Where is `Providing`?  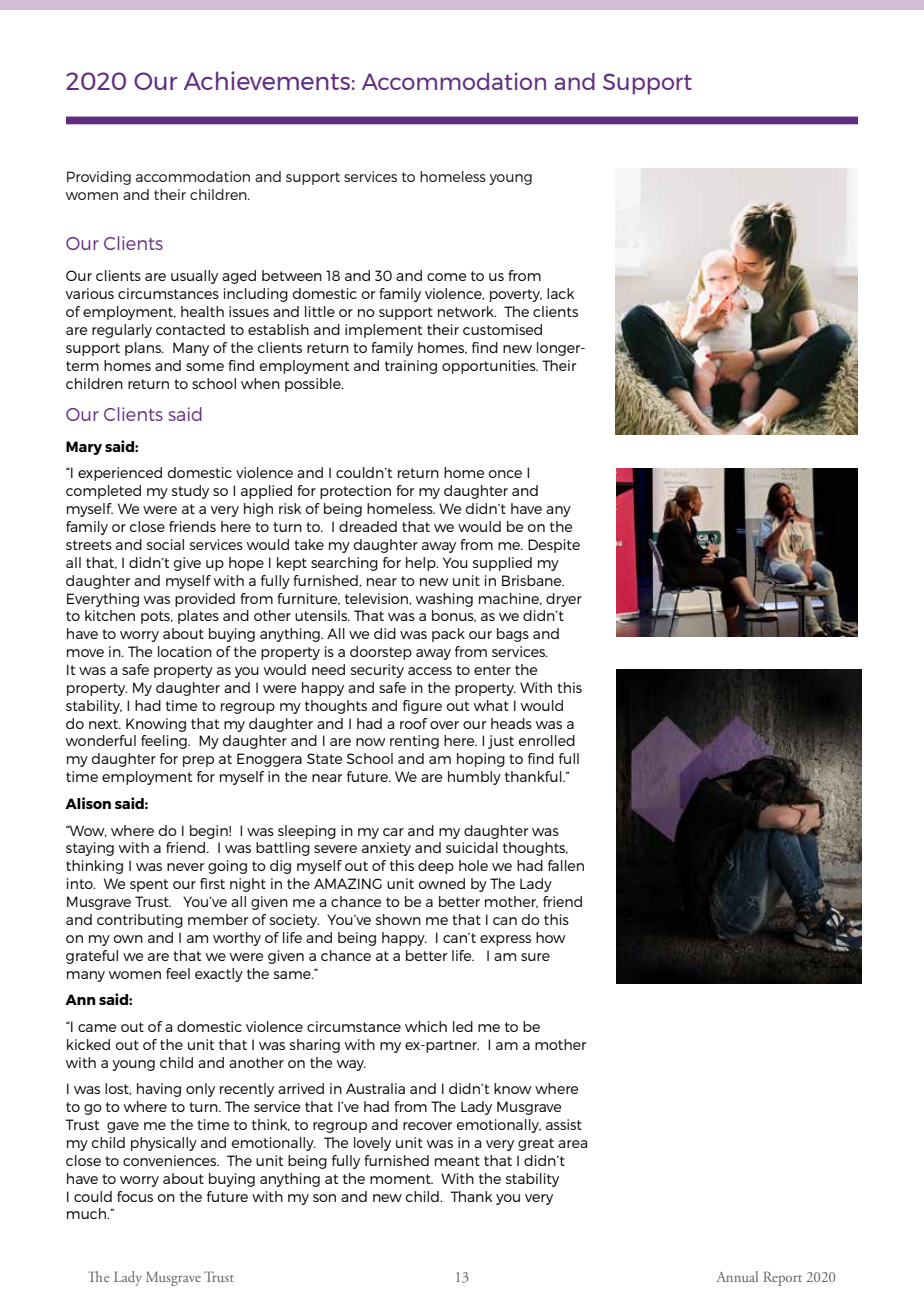
Providing is located at coordinates (99, 178).
